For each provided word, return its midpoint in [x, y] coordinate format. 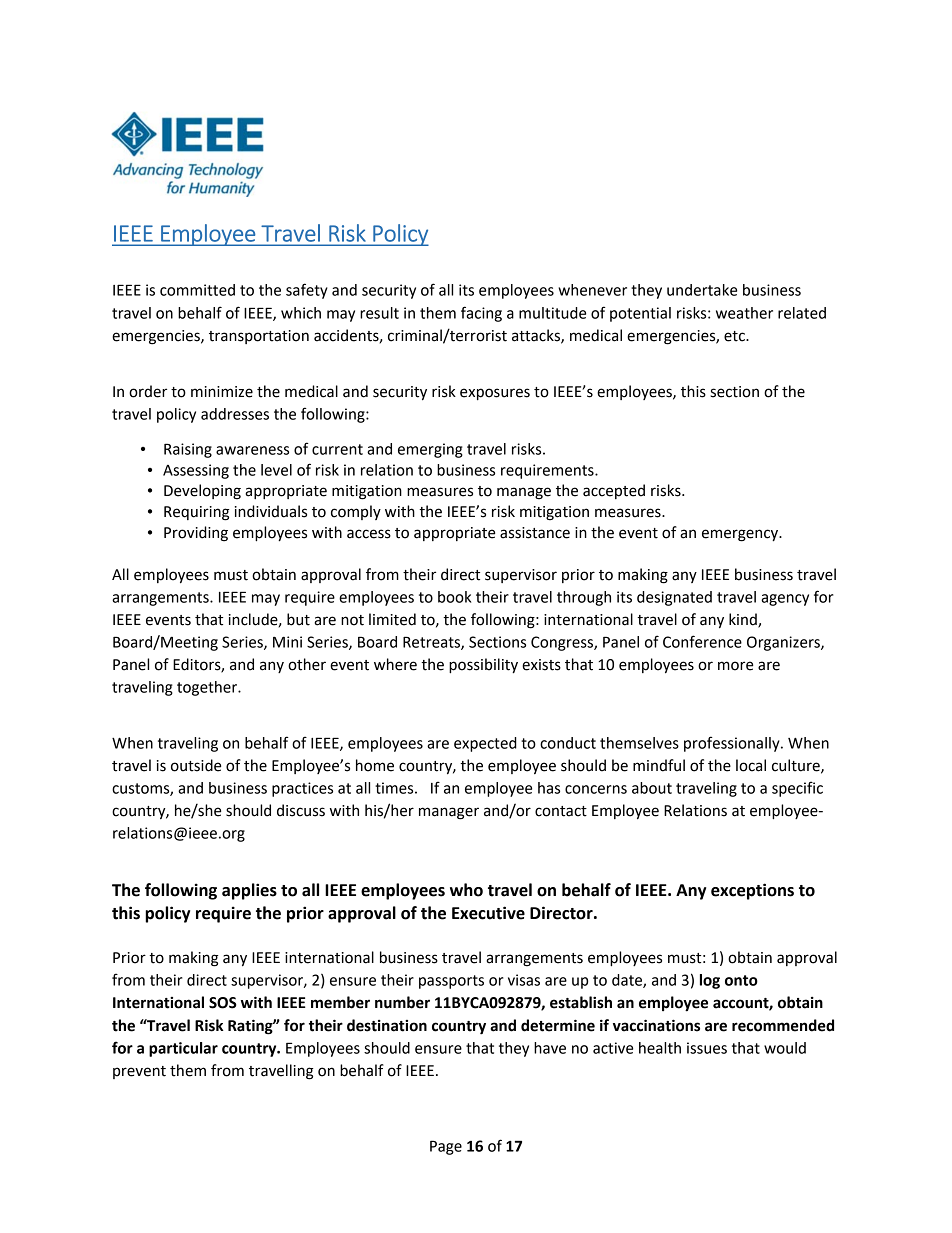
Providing [196, 534]
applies [249, 891]
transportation [259, 337]
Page [446, 1147]
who [466, 890]
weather [744, 313]
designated [674, 598]
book [454, 597]
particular [183, 1049]
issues [707, 1048]
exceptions [752, 891]
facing [481, 314]
